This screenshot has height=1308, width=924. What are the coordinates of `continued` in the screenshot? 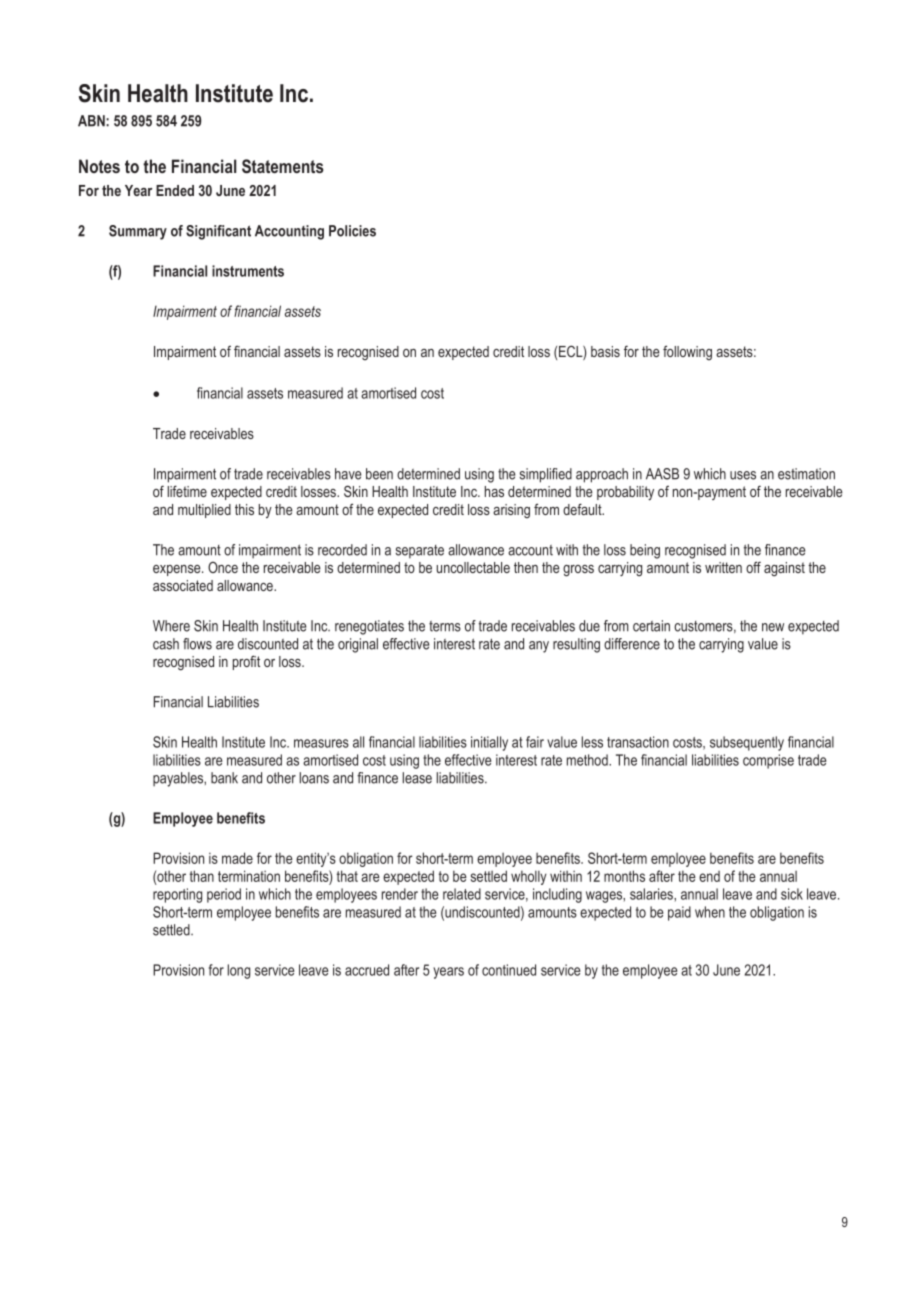 It's located at (509, 970).
